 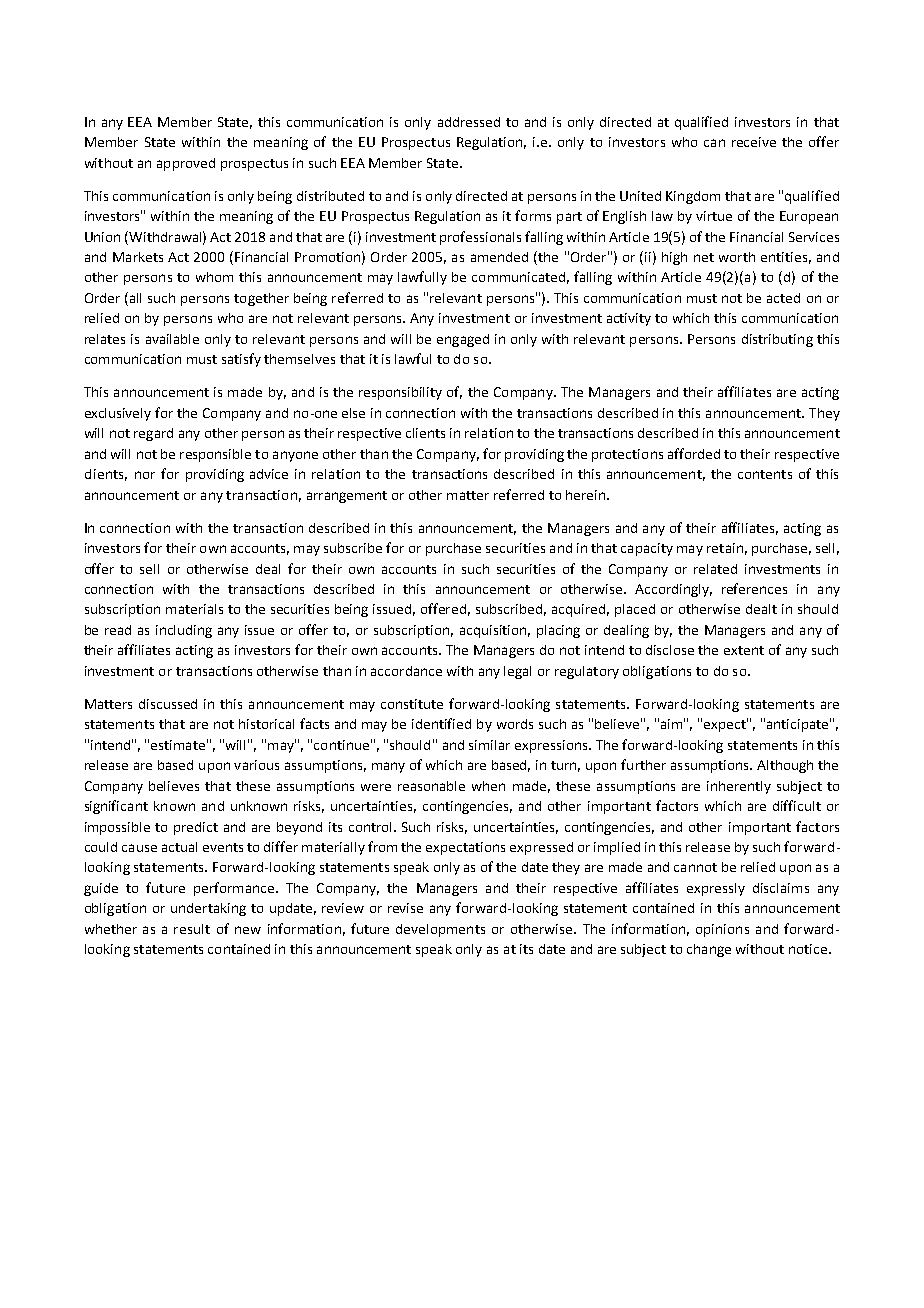 I want to click on opinions, so click(x=722, y=930).
